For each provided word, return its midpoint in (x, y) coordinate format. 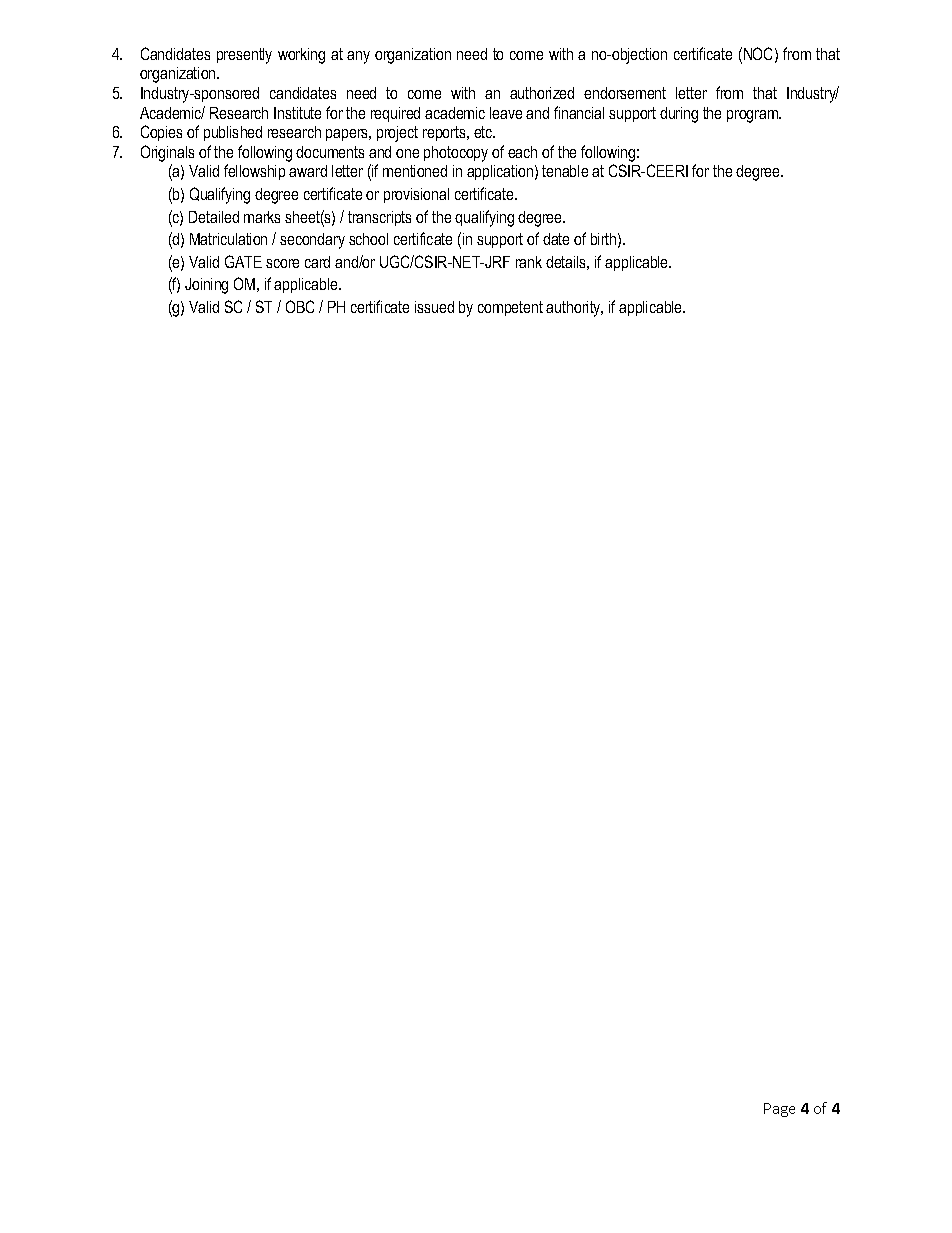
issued (434, 307)
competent (510, 308)
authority (574, 309)
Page (779, 1110)
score (282, 263)
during (679, 115)
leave (506, 113)
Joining (206, 286)
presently (244, 56)
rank (529, 262)
